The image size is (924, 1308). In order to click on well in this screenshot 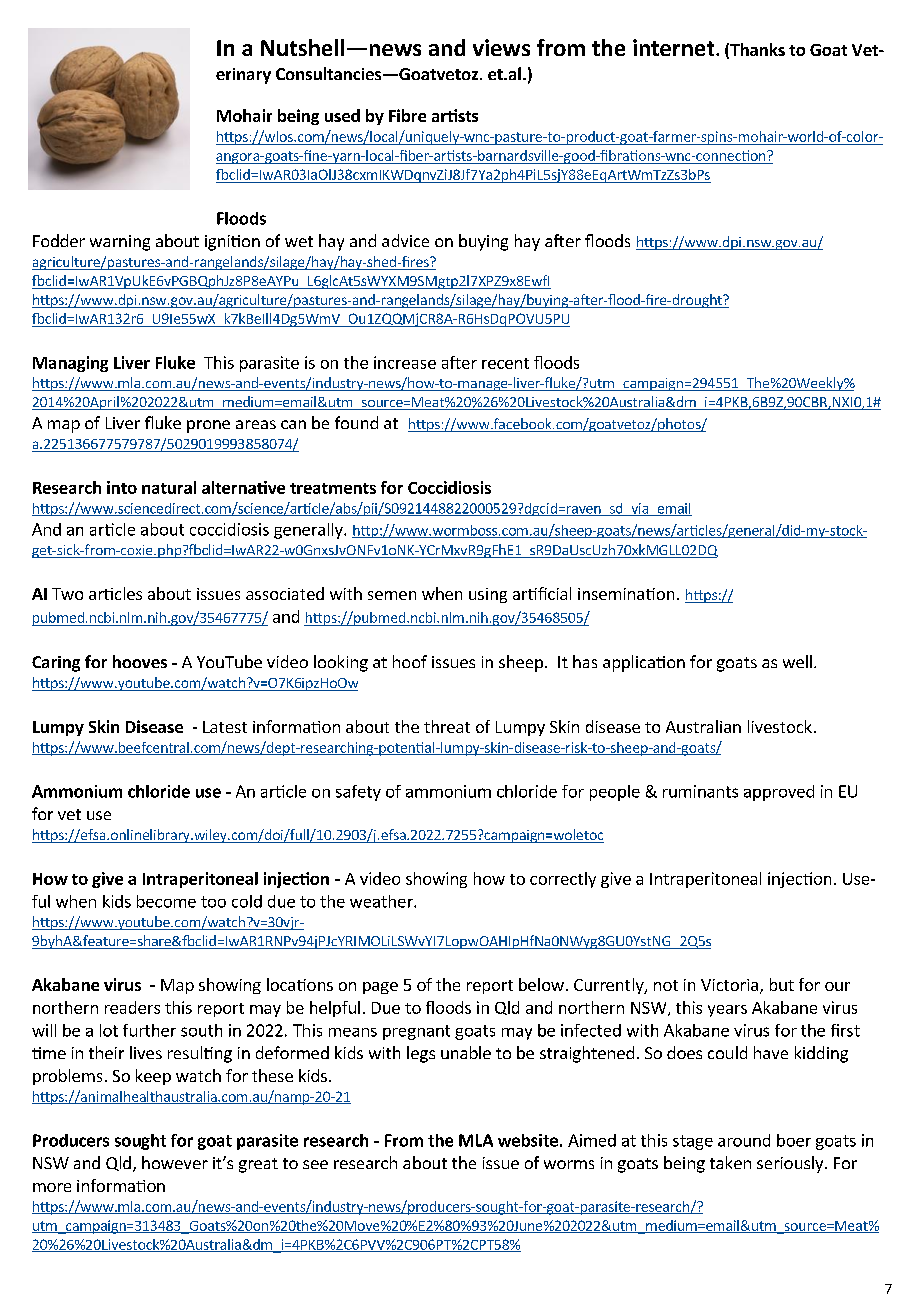, I will do `click(797, 661)`.
